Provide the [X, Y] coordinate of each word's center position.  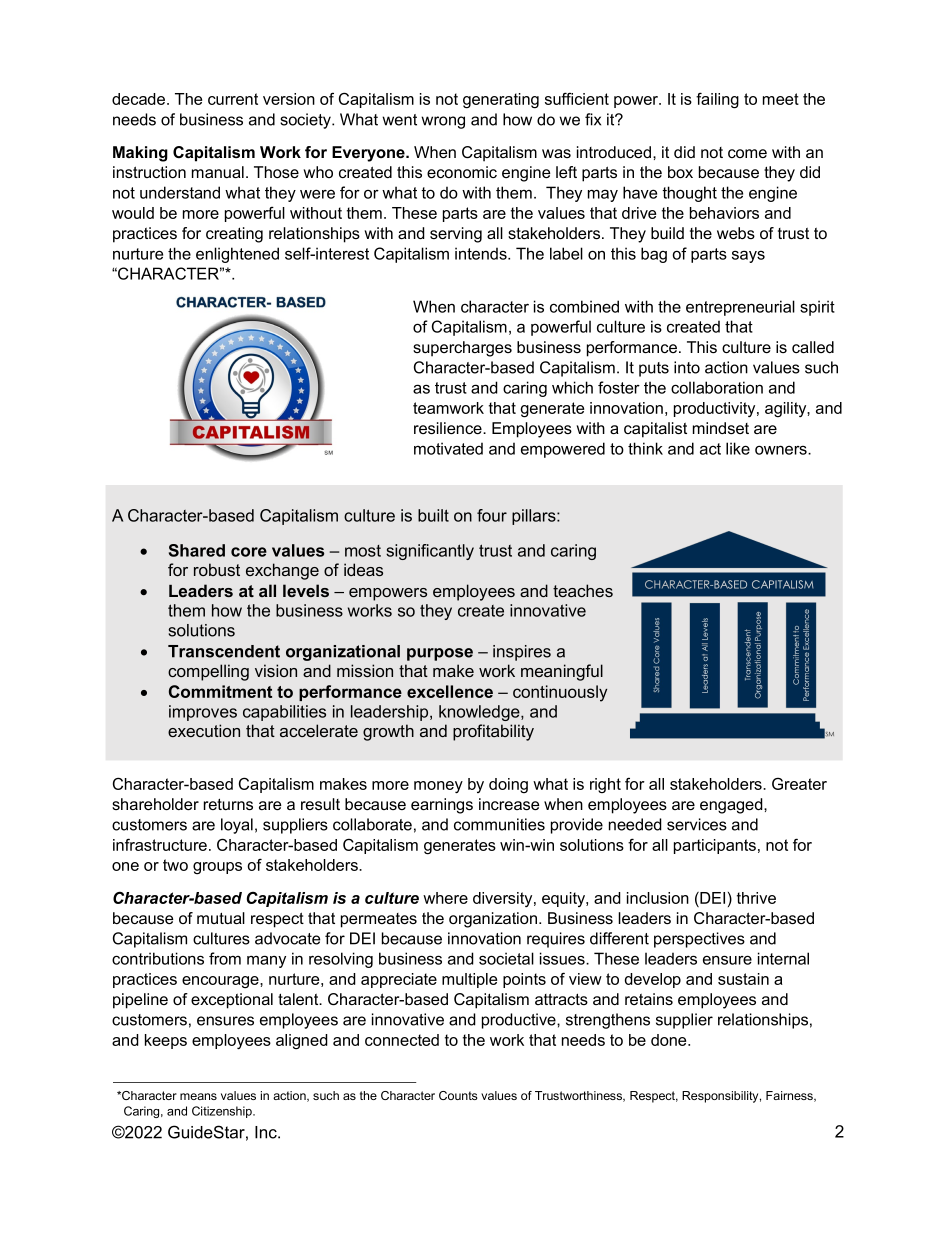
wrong [443, 122]
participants [715, 846]
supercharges [462, 349]
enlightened [237, 255]
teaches [583, 590]
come [747, 153]
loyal [237, 826]
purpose [440, 654]
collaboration [717, 387]
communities [499, 824]
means [198, 1096]
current [233, 99]
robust [217, 569]
